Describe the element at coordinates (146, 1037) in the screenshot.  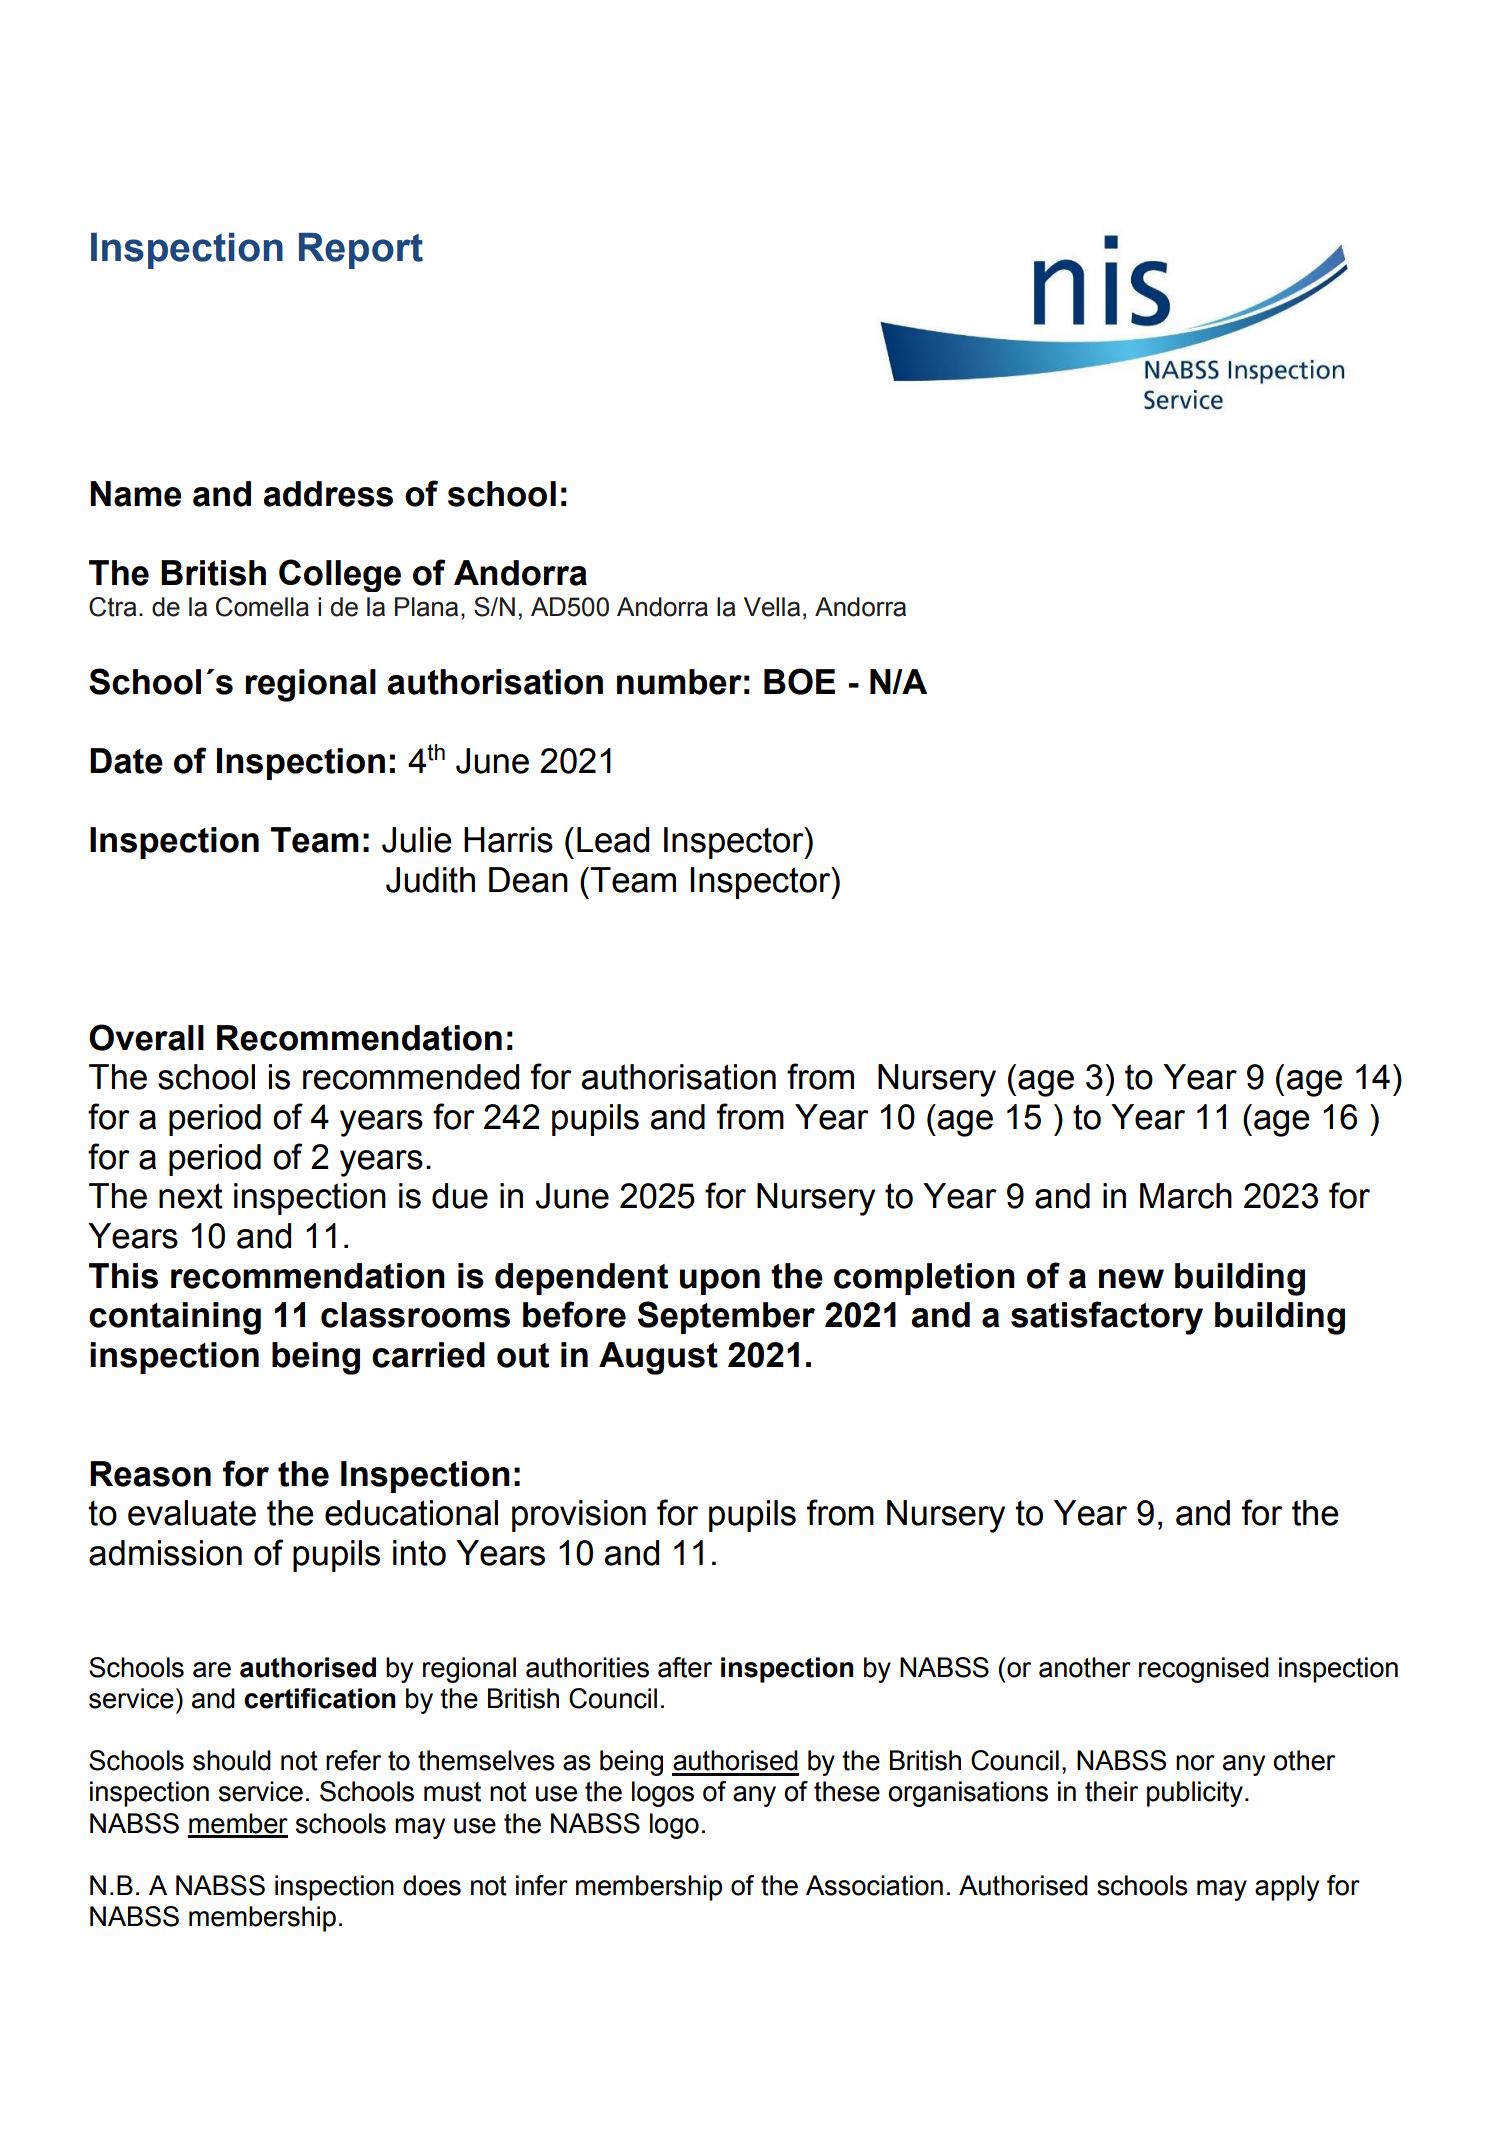
I see `Overall` at that location.
